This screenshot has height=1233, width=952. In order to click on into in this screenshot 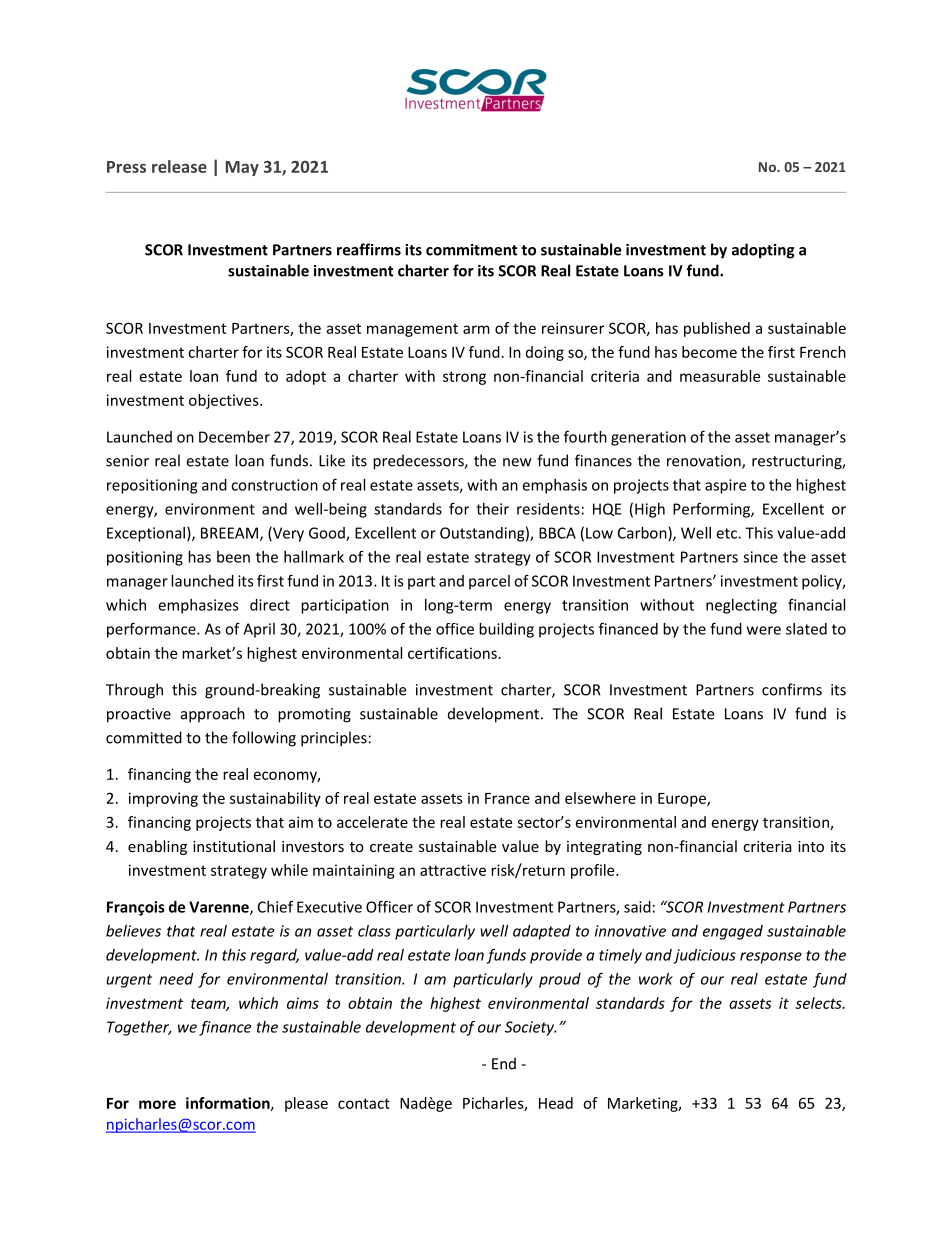, I will do `click(811, 846)`.
